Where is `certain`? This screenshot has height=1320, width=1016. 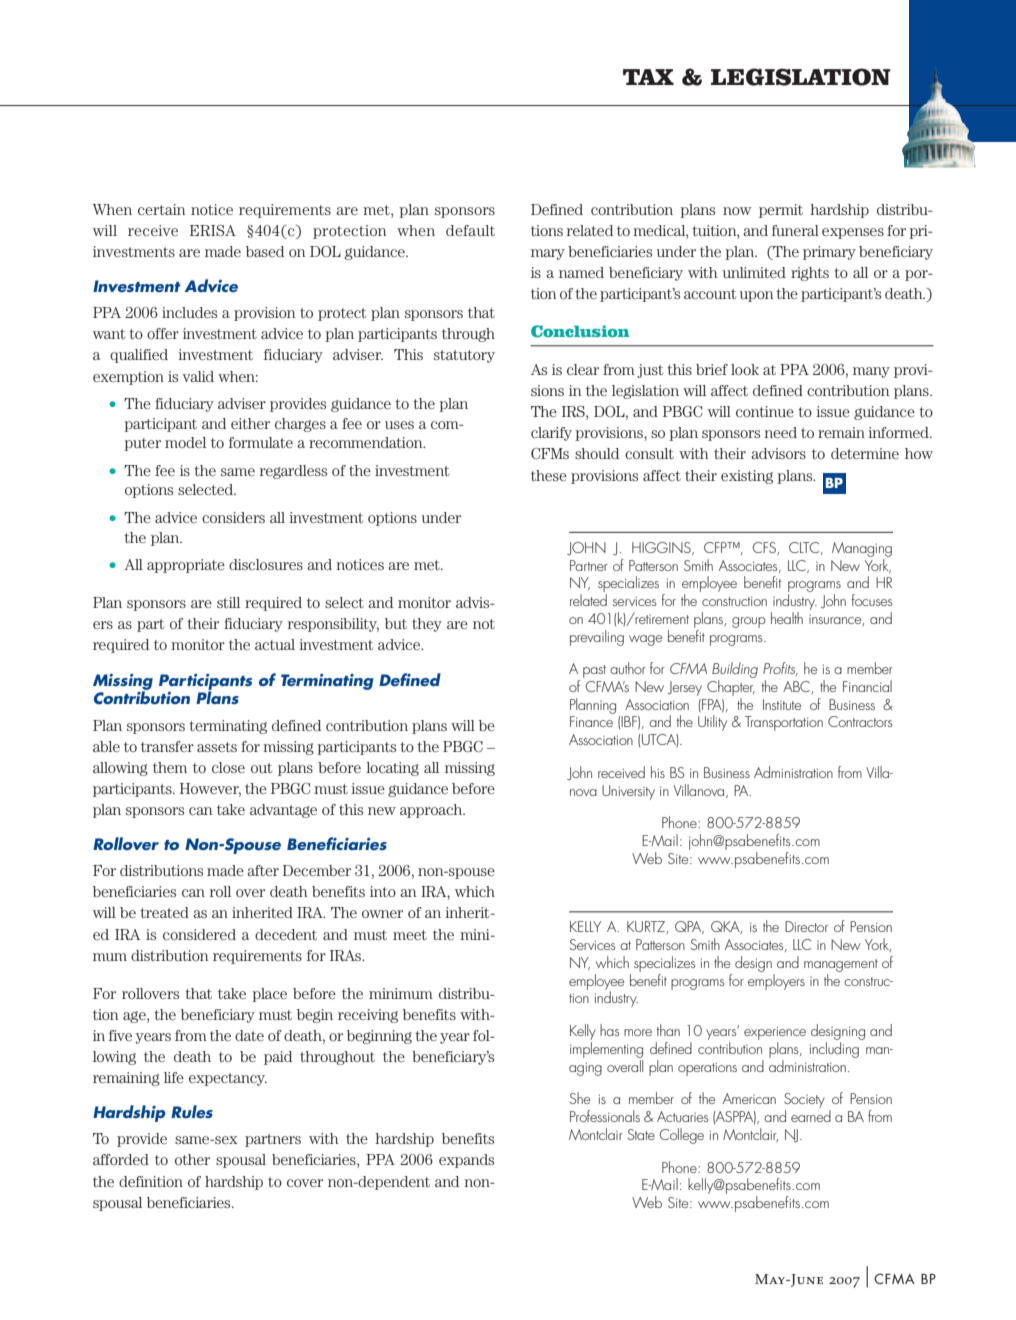
certain is located at coordinates (161, 209).
